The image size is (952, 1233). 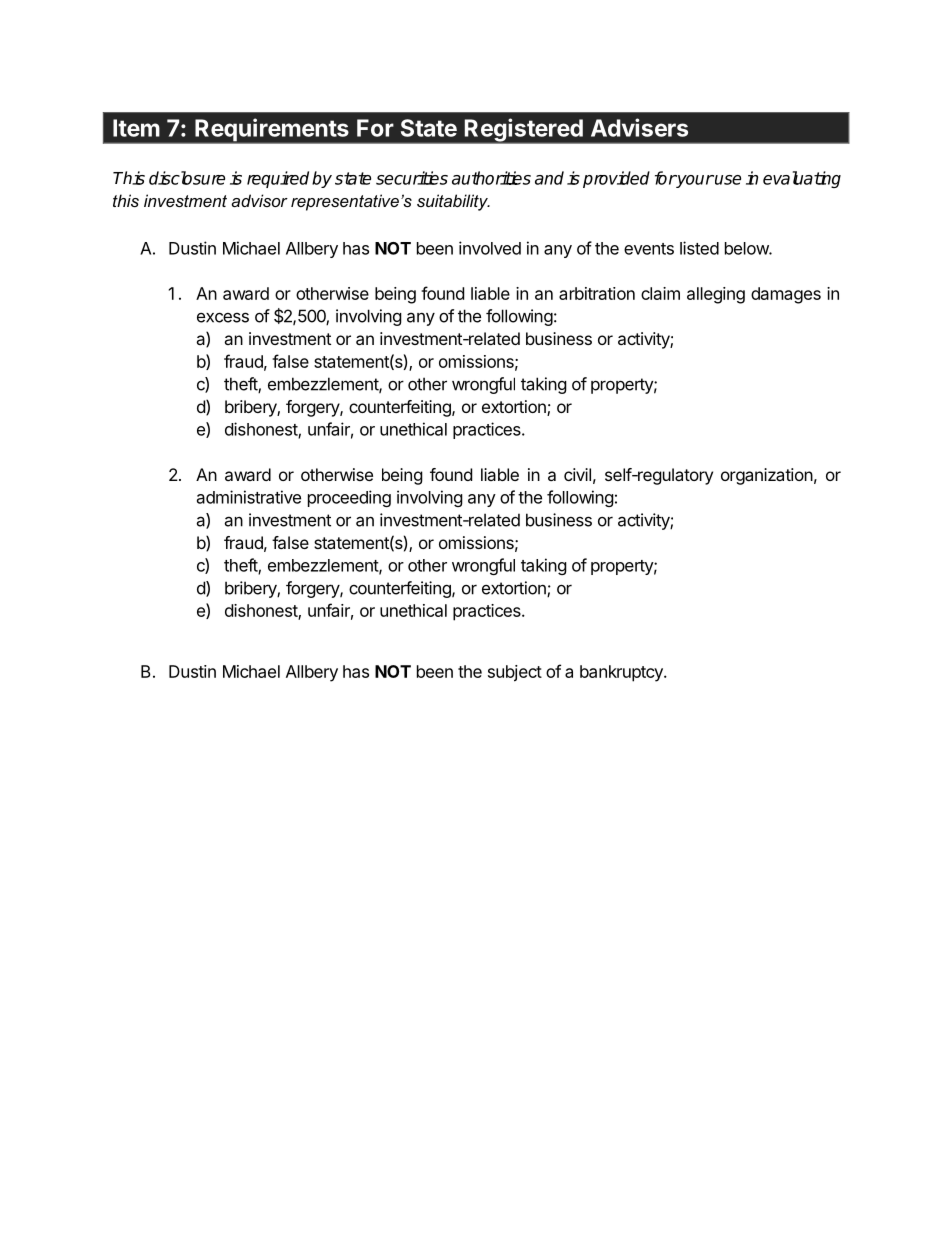 What do you see at coordinates (187, 178) in the screenshot?
I see `disclosure` at bounding box center [187, 178].
